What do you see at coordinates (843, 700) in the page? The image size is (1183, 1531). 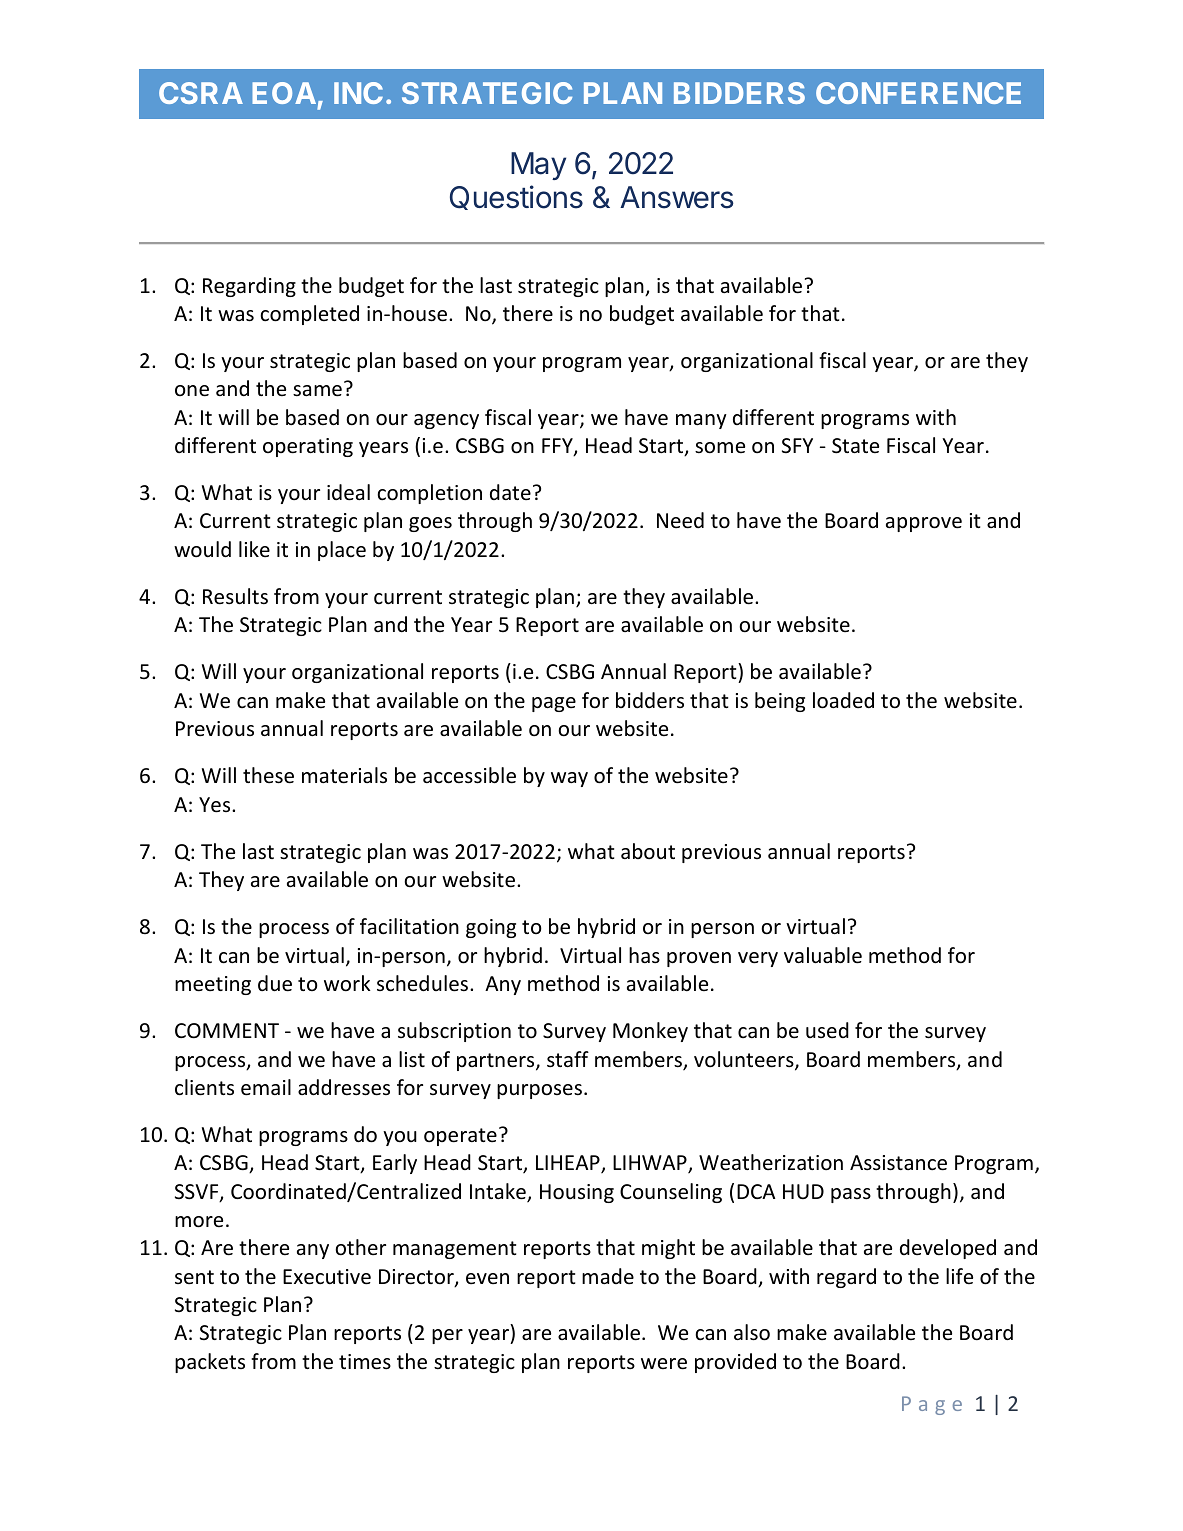 I see `loaded` at bounding box center [843, 700].
